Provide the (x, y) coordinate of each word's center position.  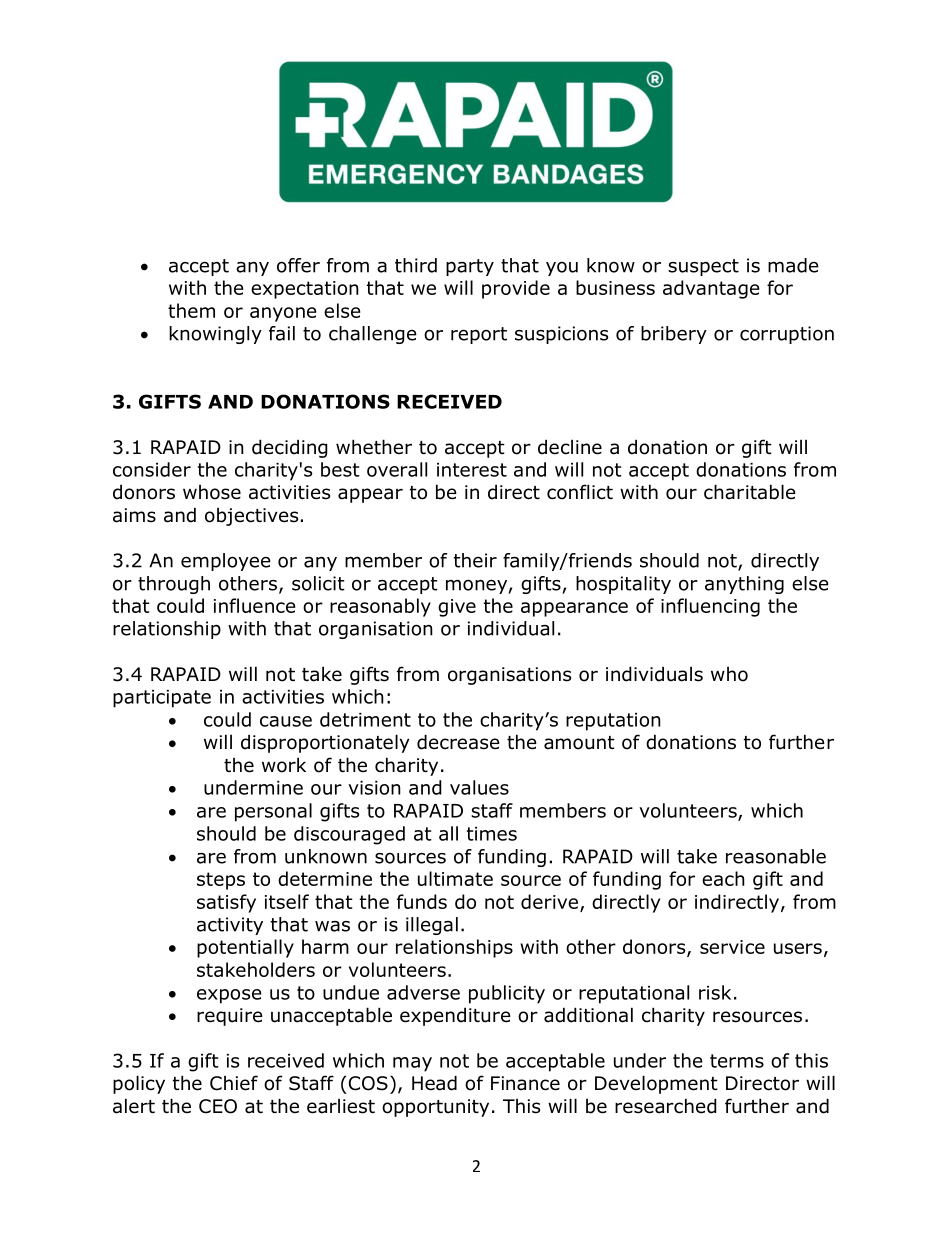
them (191, 310)
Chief (234, 1083)
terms (737, 1061)
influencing (710, 607)
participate (162, 699)
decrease (458, 742)
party (470, 267)
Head (434, 1083)
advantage (711, 289)
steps (221, 881)
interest (472, 470)
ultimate (455, 878)
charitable (750, 492)
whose (212, 492)
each (723, 878)
